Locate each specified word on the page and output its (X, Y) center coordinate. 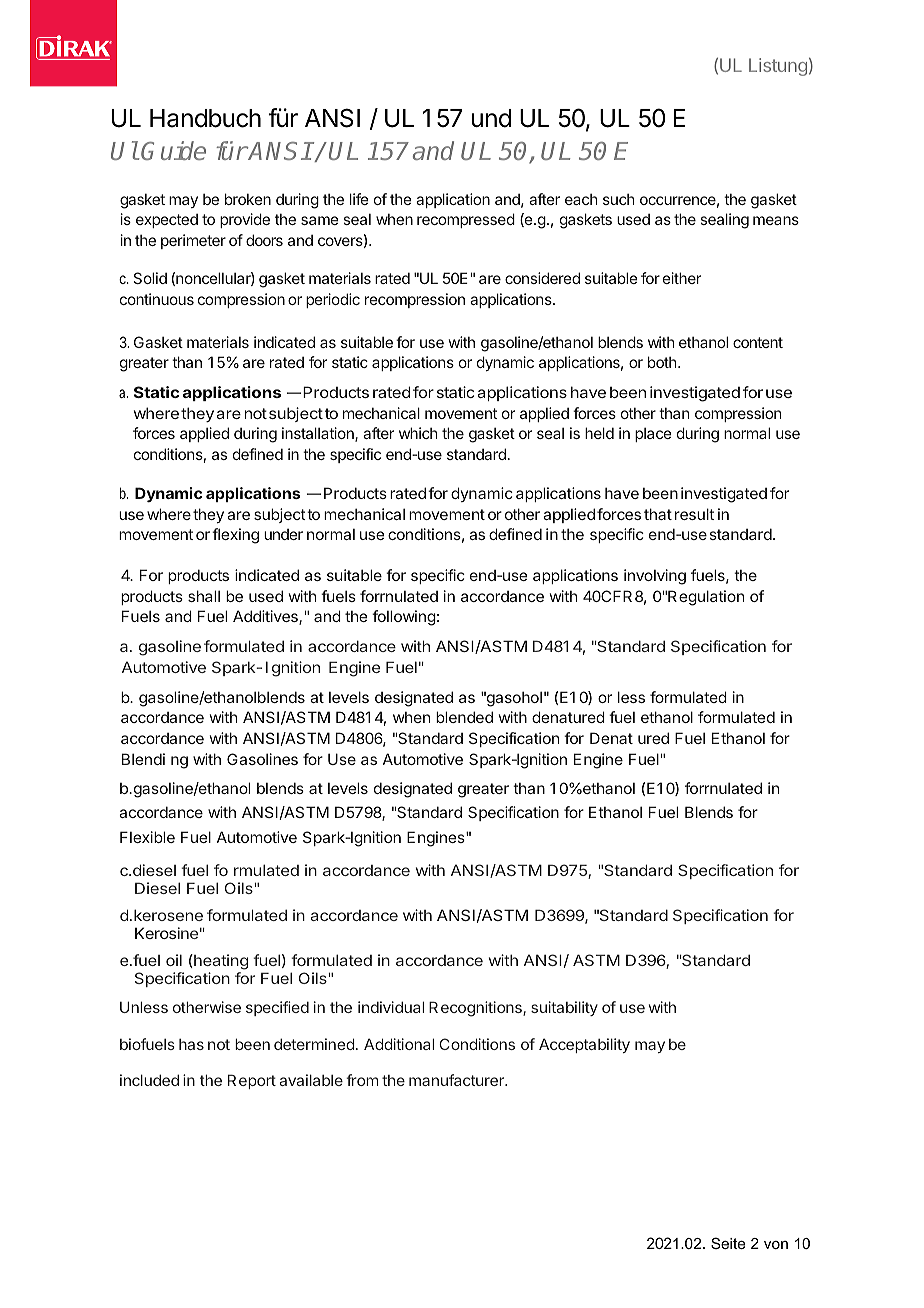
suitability (564, 1008)
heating (220, 962)
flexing (235, 536)
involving (655, 577)
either (682, 278)
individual (391, 1007)
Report (252, 1081)
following (404, 618)
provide (245, 220)
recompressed (466, 220)
